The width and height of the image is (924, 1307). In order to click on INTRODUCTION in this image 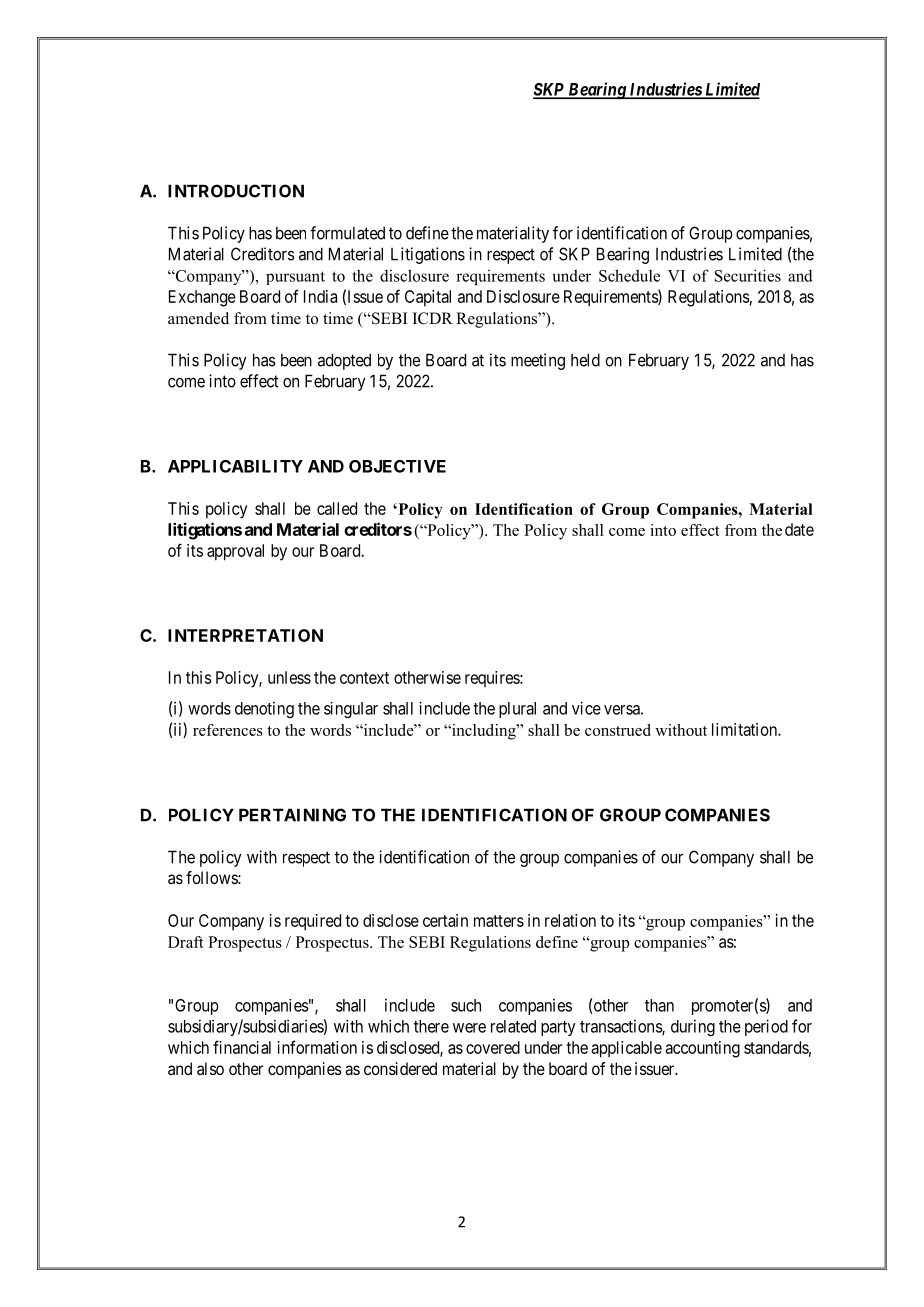, I will do `click(236, 191)`.
